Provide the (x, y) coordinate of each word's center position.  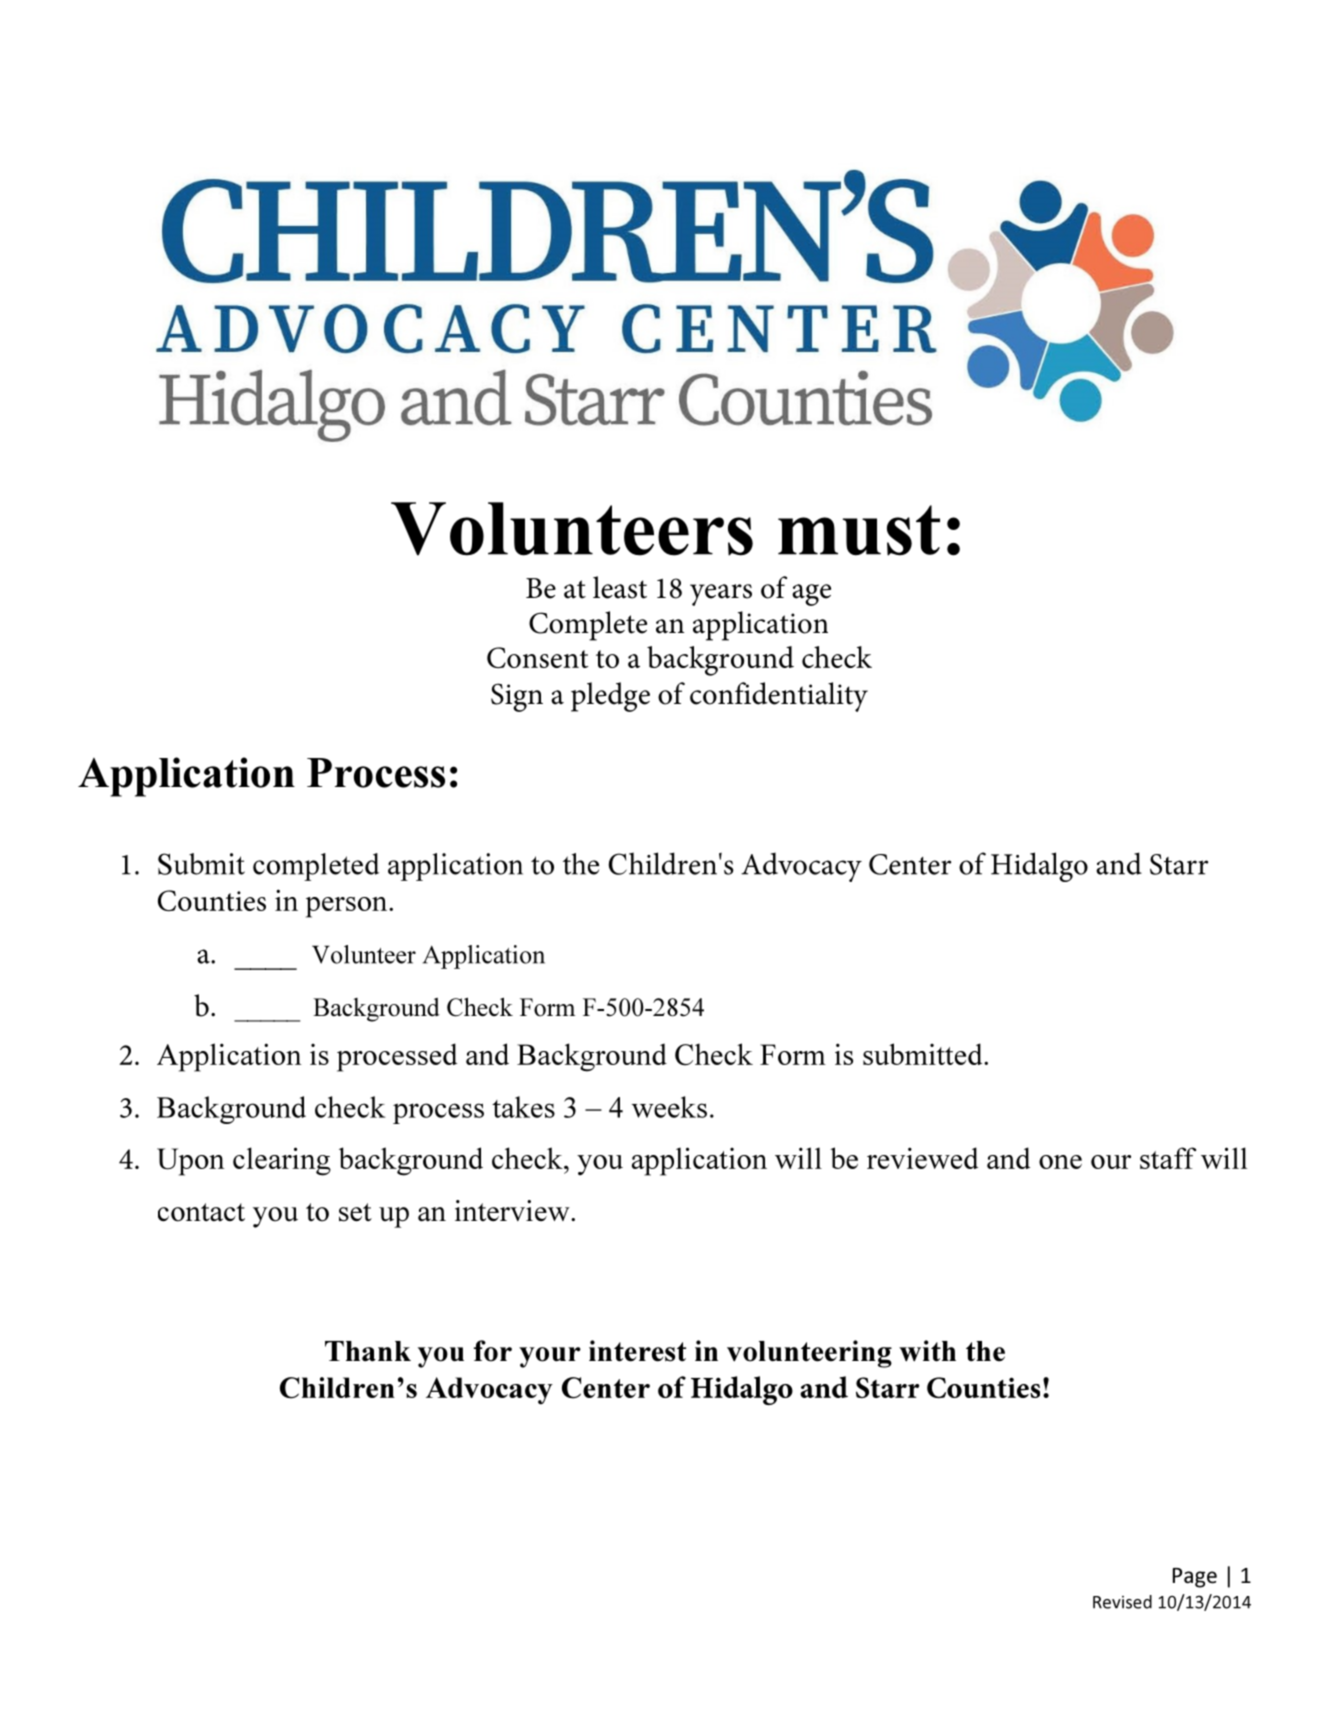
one (1060, 1162)
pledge (610, 697)
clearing (282, 1161)
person (348, 907)
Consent (537, 657)
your (550, 1357)
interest (637, 1351)
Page (1195, 1578)
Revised (1122, 1602)
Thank (368, 1351)
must (859, 530)
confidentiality (779, 697)
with (927, 1351)
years (721, 595)
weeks (669, 1107)
